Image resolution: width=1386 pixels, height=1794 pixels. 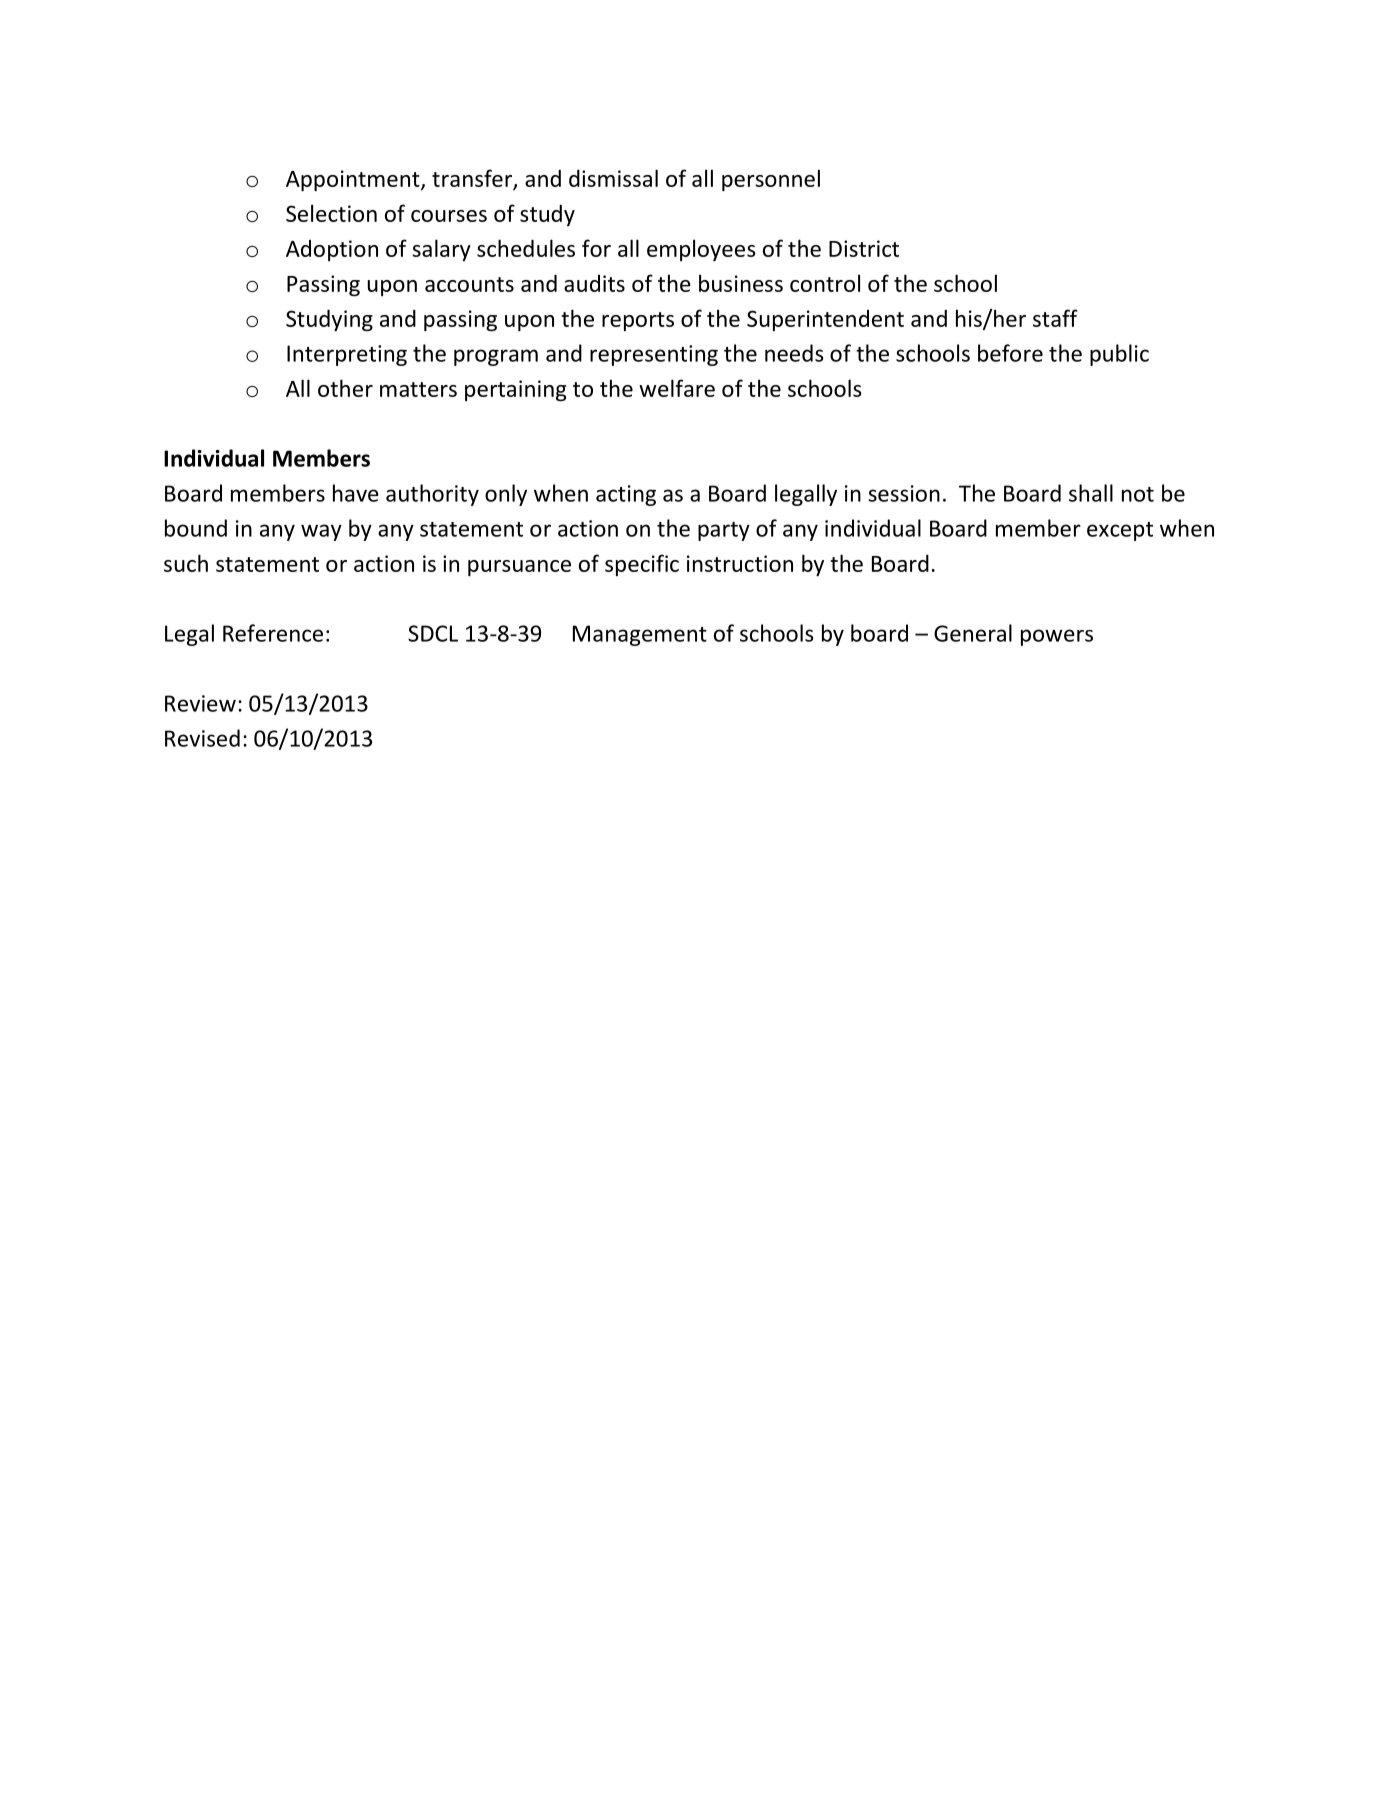 What do you see at coordinates (638, 321) in the document?
I see `reports` at bounding box center [638, 321].
